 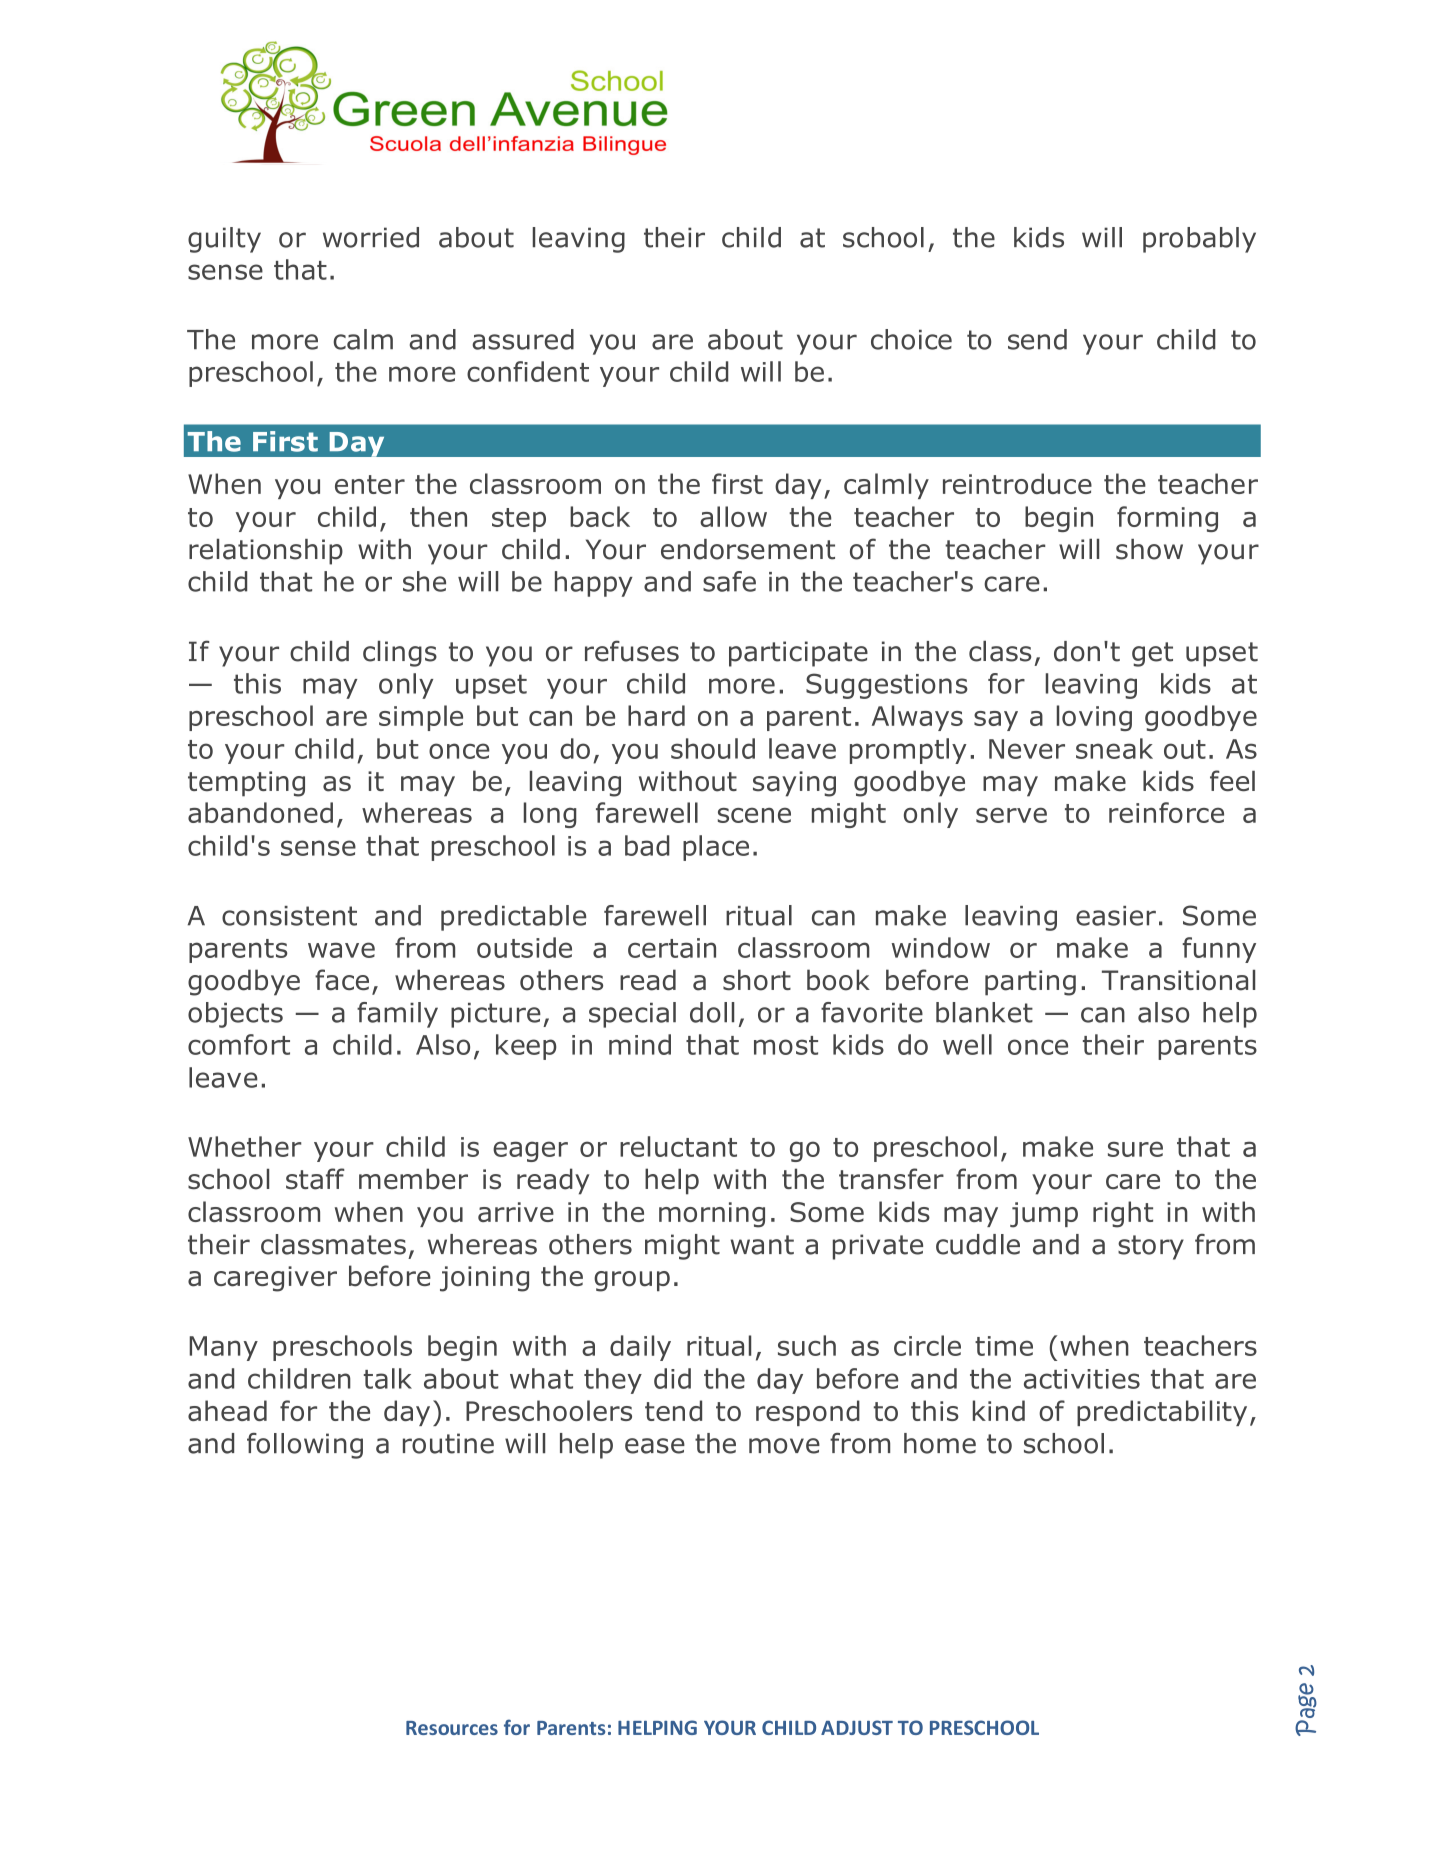 I want to click on Transitional, so click(x=1178, y=980).
